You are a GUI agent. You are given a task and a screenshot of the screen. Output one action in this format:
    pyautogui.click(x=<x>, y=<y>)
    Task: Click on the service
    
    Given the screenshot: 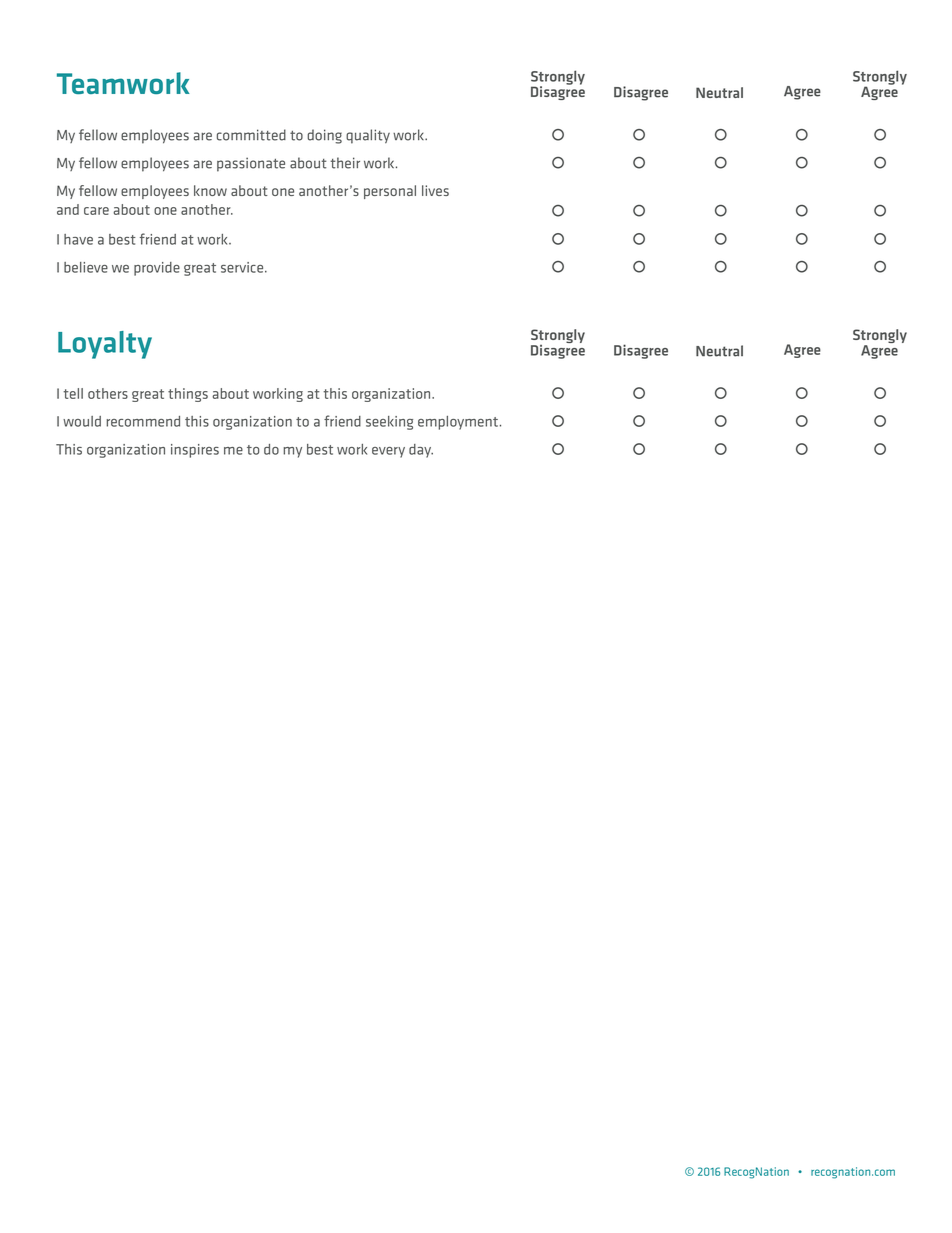 What is the action you would take?
    pyautogui.click(x=243, y=267)
